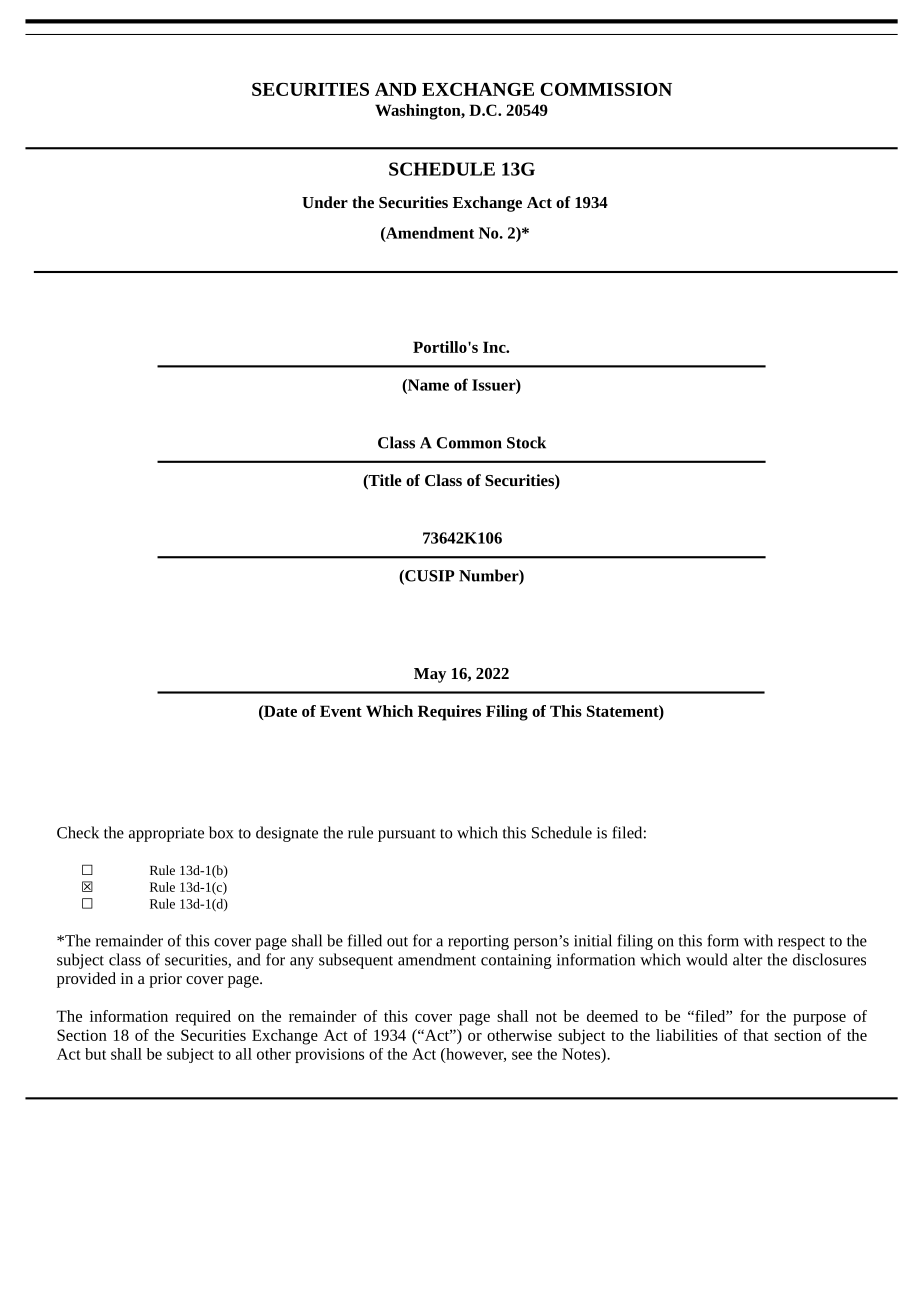  What do you see at coordinates (469, 443) in the page?
I see `Common` at bounding box center [469, 443].
